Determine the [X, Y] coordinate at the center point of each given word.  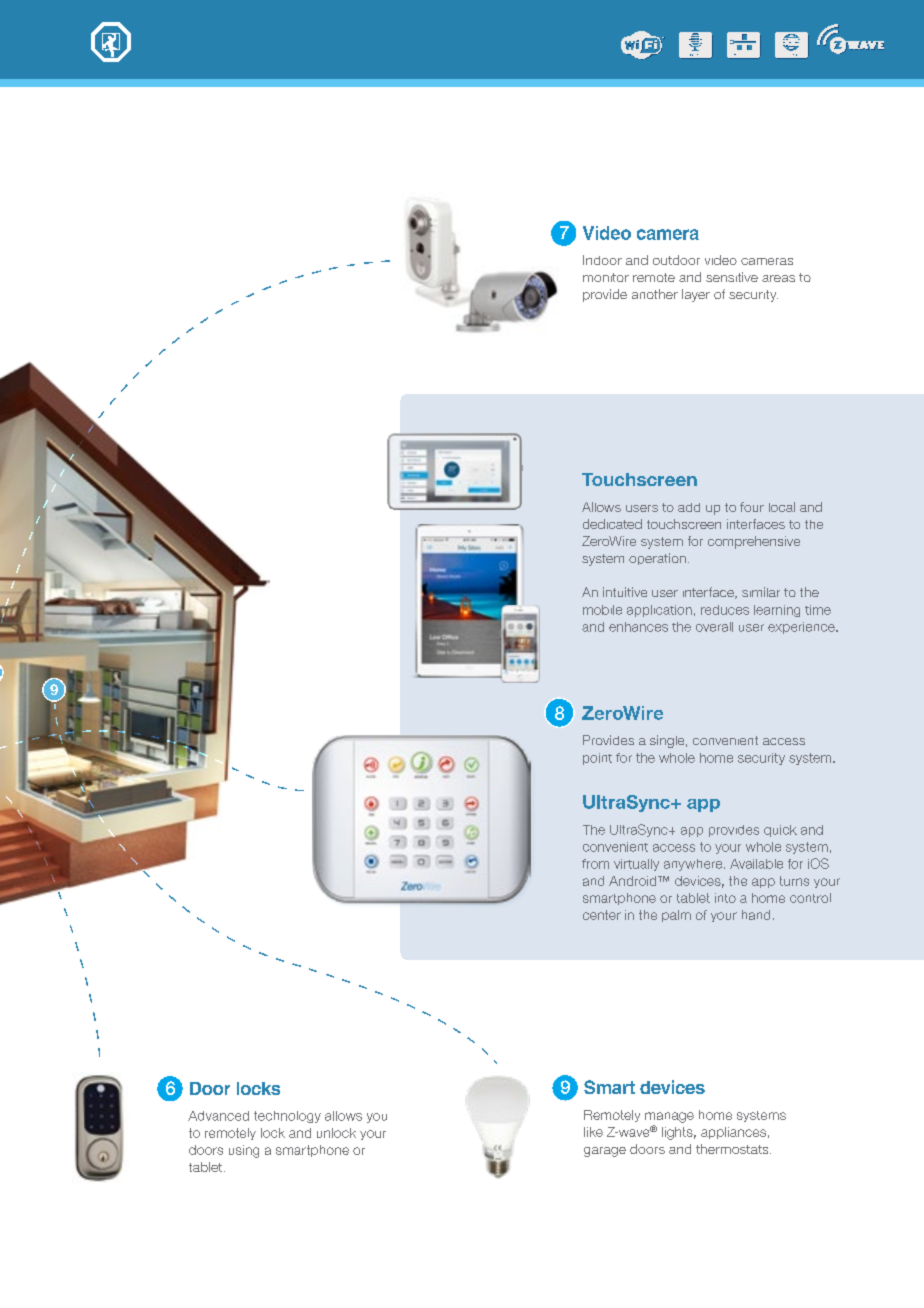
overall [714, 627]
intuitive [625, 592]
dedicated [612, 524]
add [689, 507]
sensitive [732, 277]
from [595, 864]
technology [287, 1117]
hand [756, 915]
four [752, 507]
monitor [606, 277]
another [655, 294]
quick [780, 831]
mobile [602, 610]
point [597, 759]
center [602, 915]
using [244, 1151]
